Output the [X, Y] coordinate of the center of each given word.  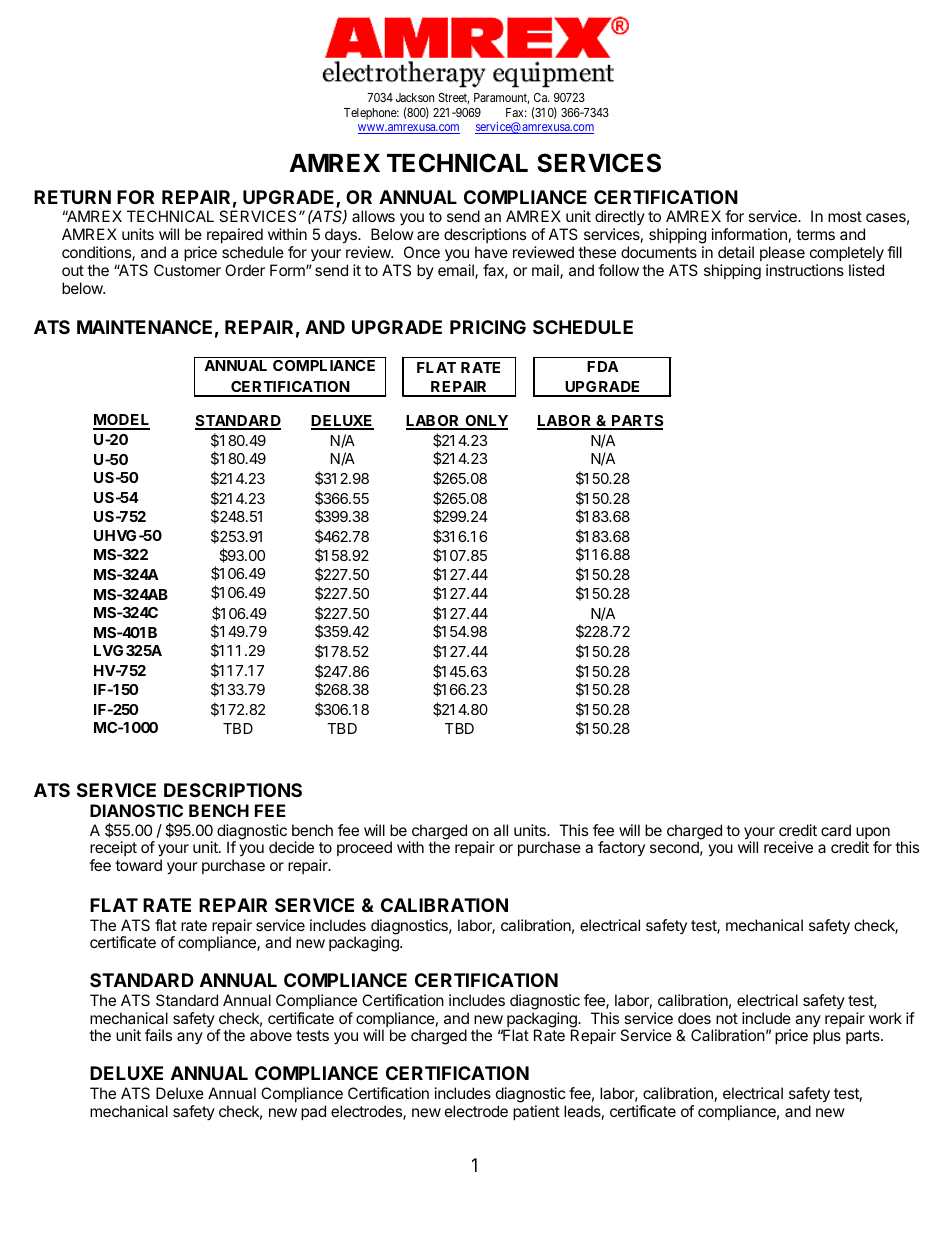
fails [158, 1035]
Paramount [501, 98]
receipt [113, 850]
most [845, 216]
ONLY [485, 422]
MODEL [121, 421]
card [836, 830]
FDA [603, 366]
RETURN [72, 197]
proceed [364, 848]
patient [536, 1112]
